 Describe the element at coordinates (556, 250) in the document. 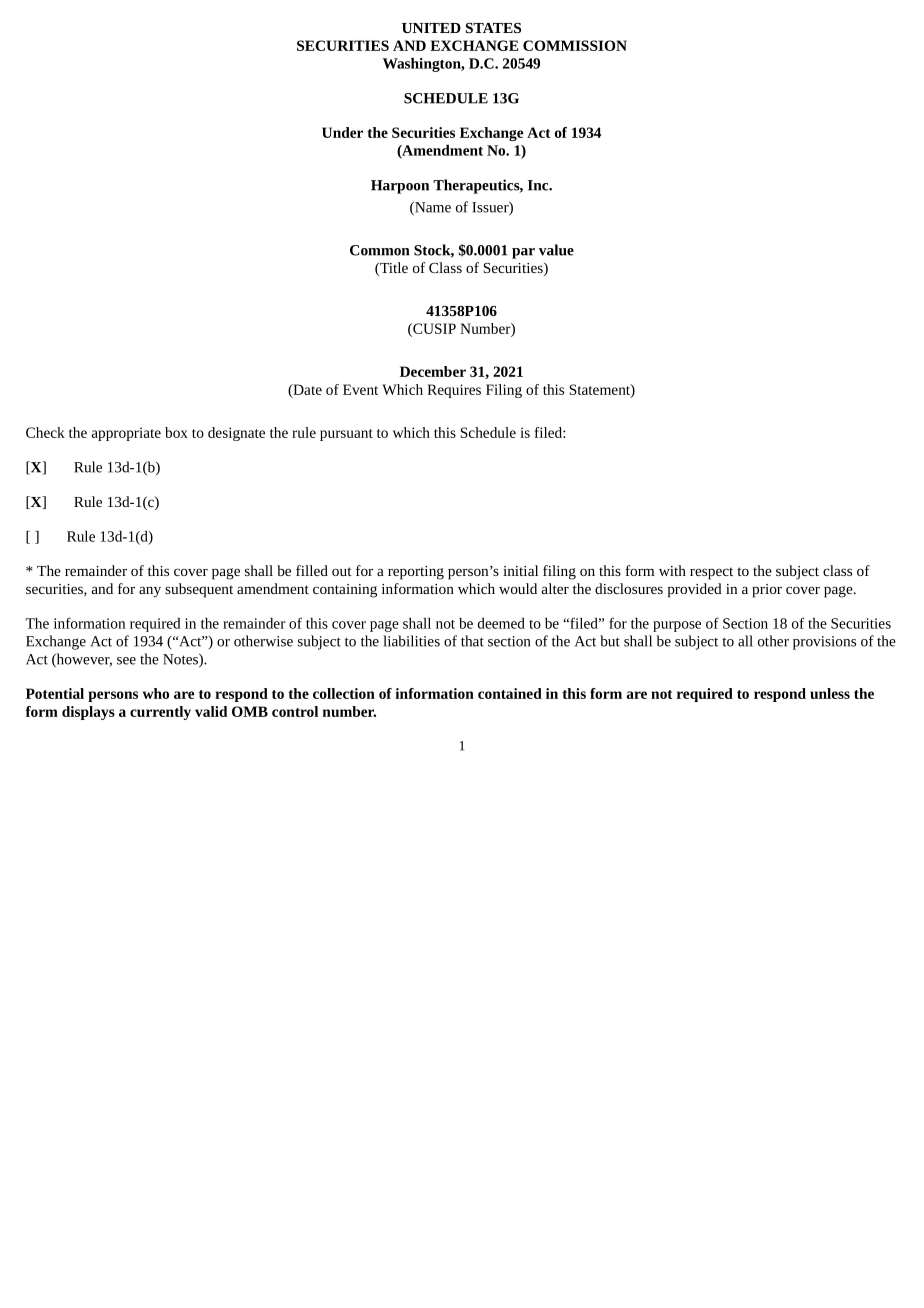

I see `value` at that location.
